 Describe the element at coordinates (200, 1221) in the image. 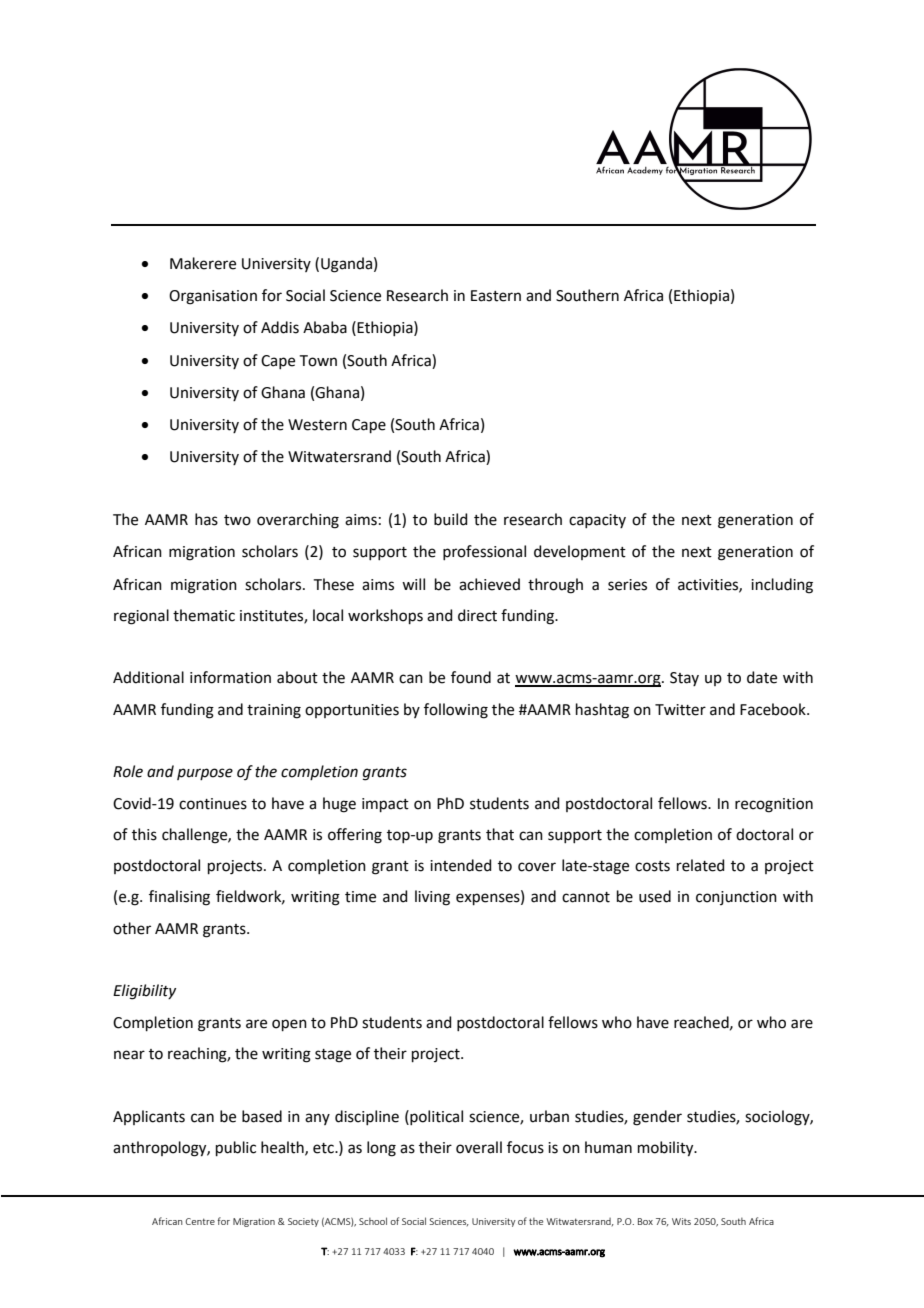

I see `Centre` at that location.
